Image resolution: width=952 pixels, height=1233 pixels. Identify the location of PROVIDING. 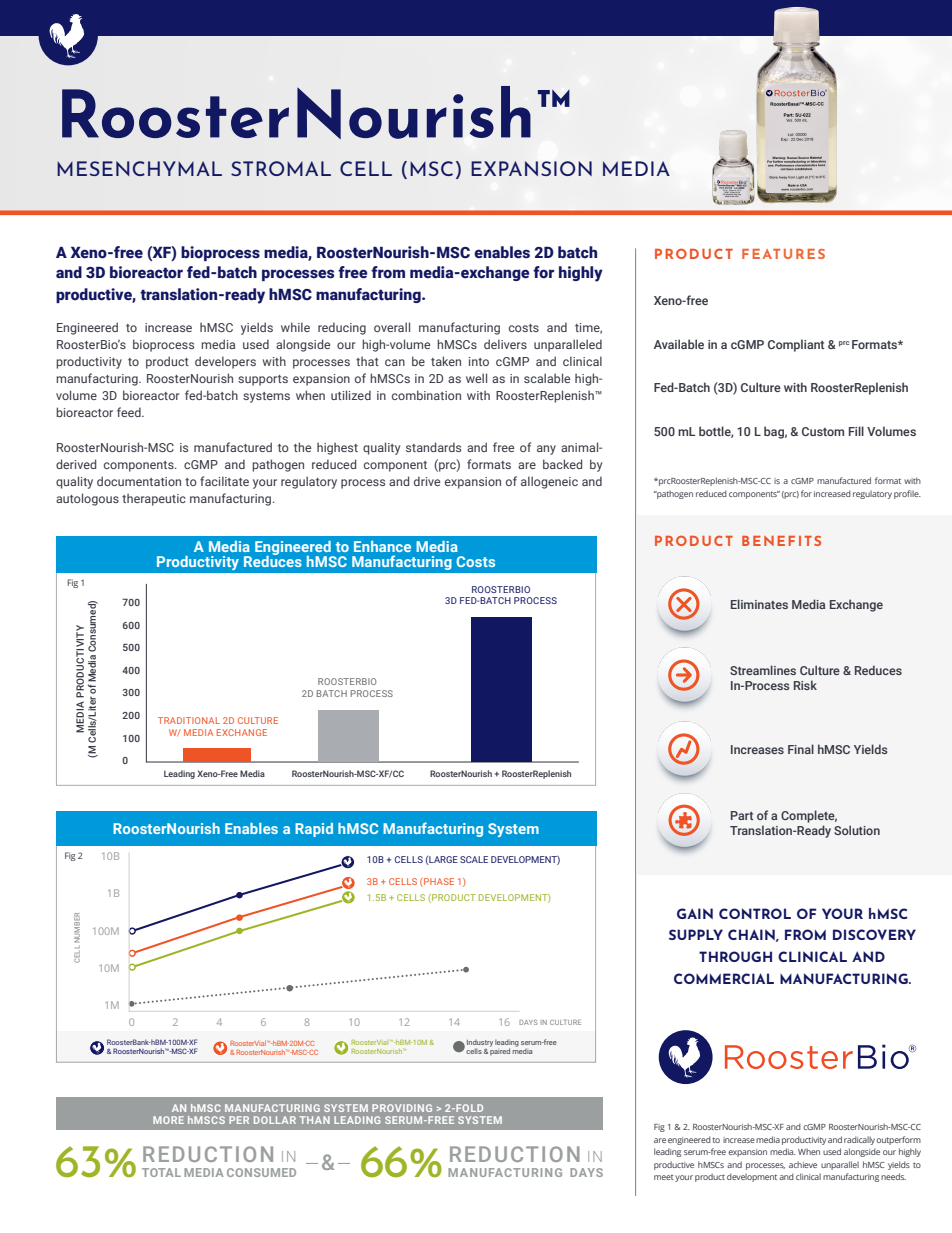
(402, 1108).
